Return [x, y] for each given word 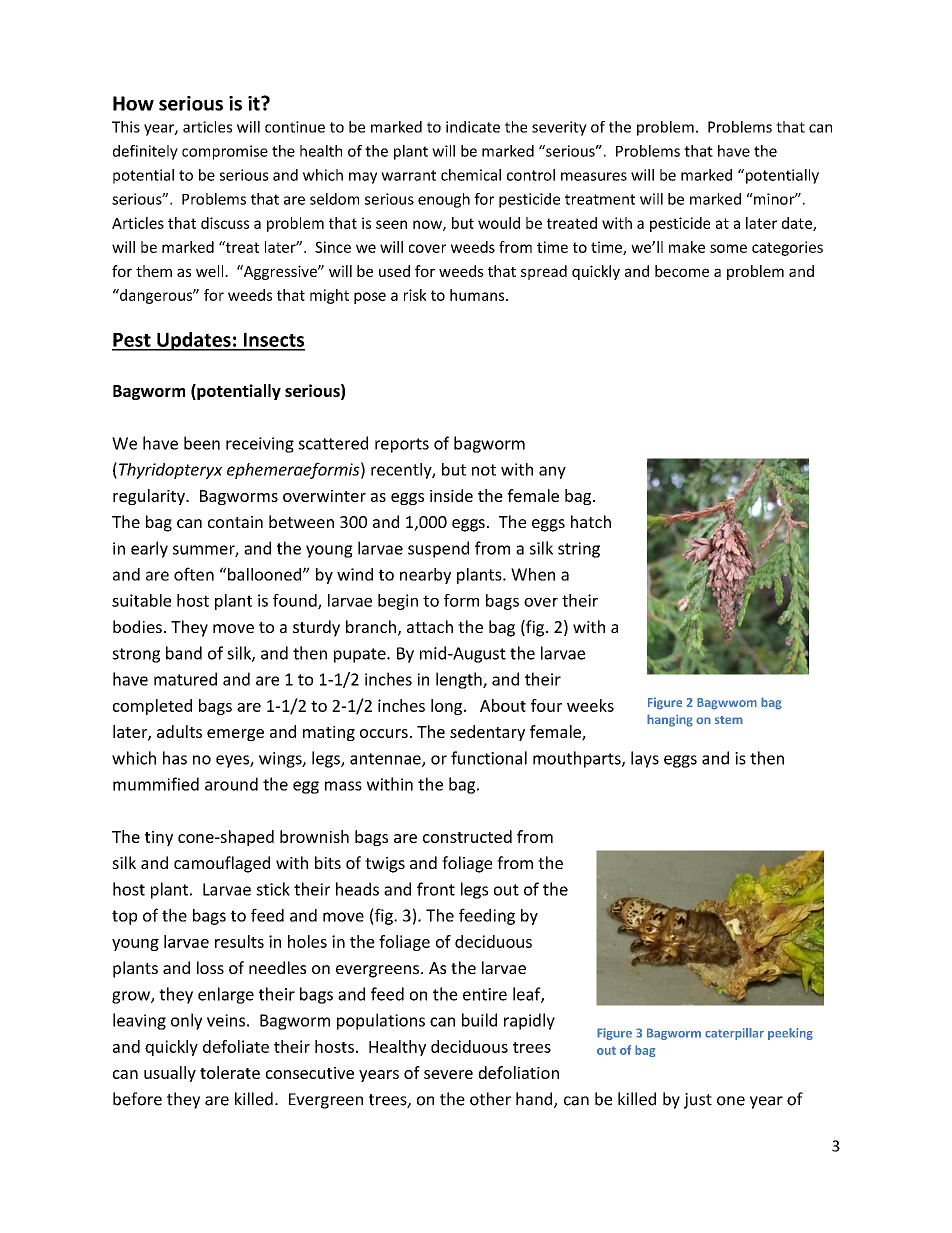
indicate [473, 127]
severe [448, 1074]
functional [489, 758]
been [202, 443]
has [175, 758]
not [484, 470]
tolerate [230, 1072]
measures [594, 176]
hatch [591, 521]
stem [729, 720]
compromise [225, 152]
